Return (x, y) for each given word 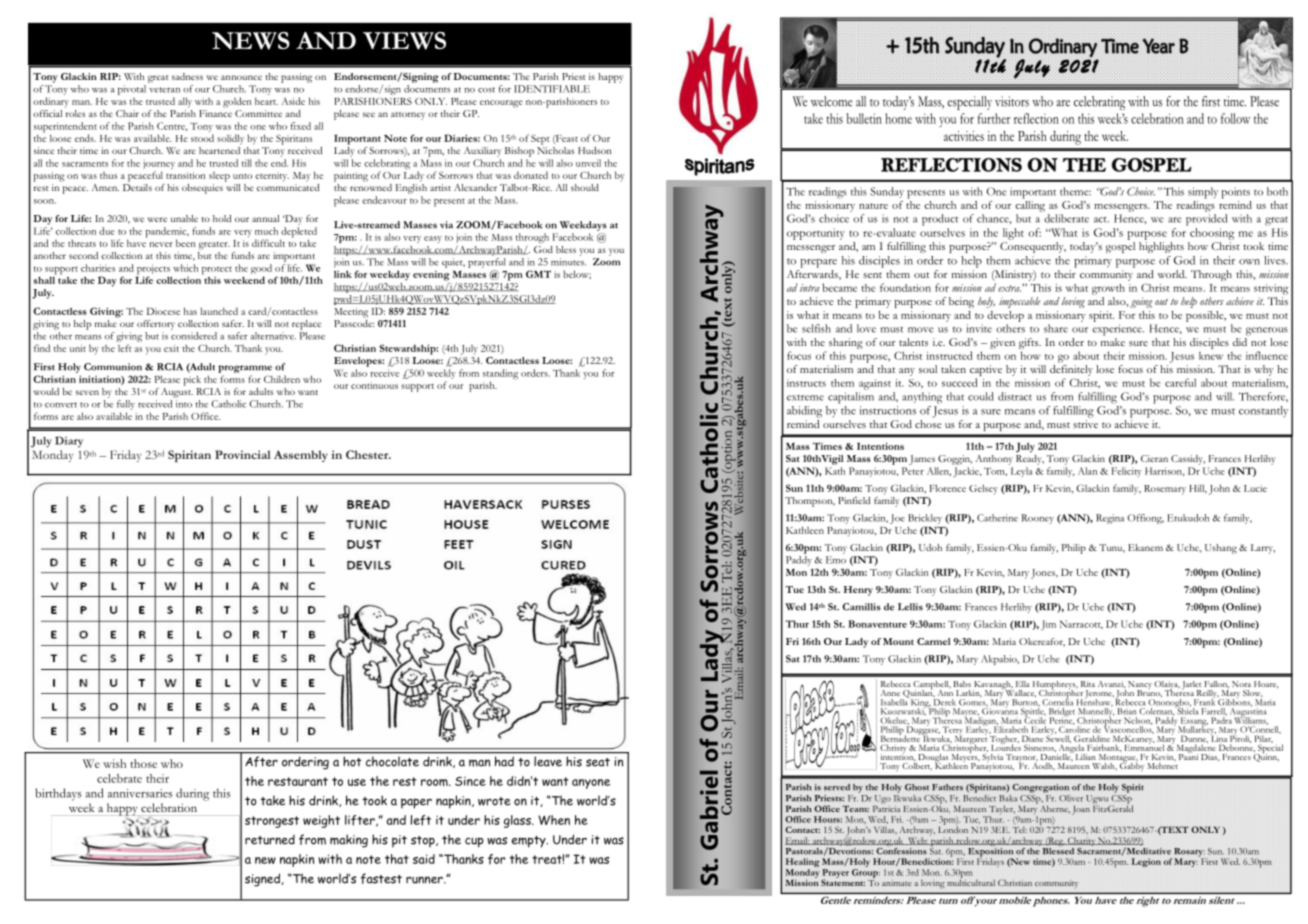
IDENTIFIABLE (552, 89)
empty (529, 842)
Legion (1146, 861)
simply (1203, 193)
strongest (272, 822)
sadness (187, 76)
